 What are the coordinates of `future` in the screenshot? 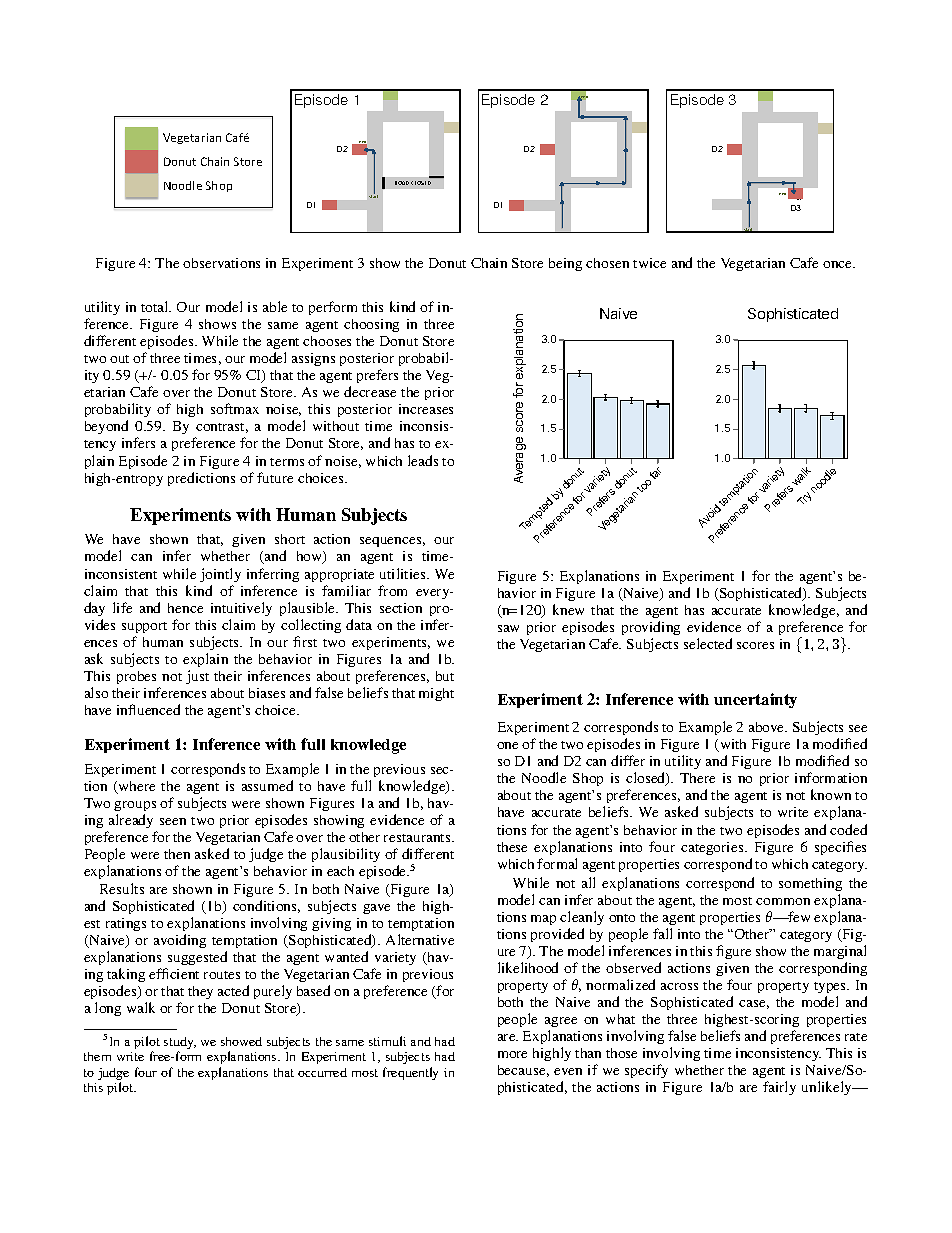 It's located at (275, 477).
